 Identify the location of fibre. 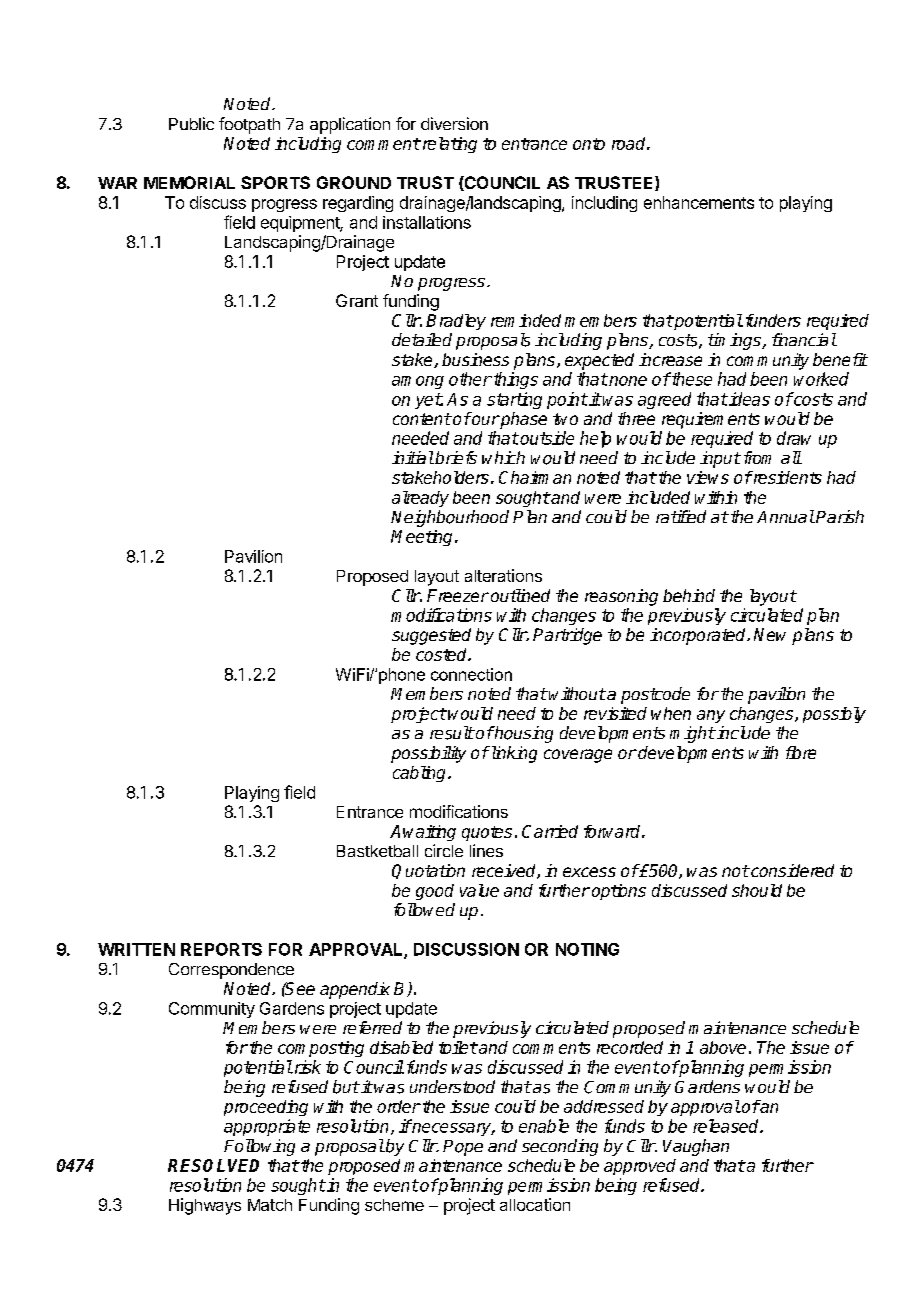
(801, 752).
